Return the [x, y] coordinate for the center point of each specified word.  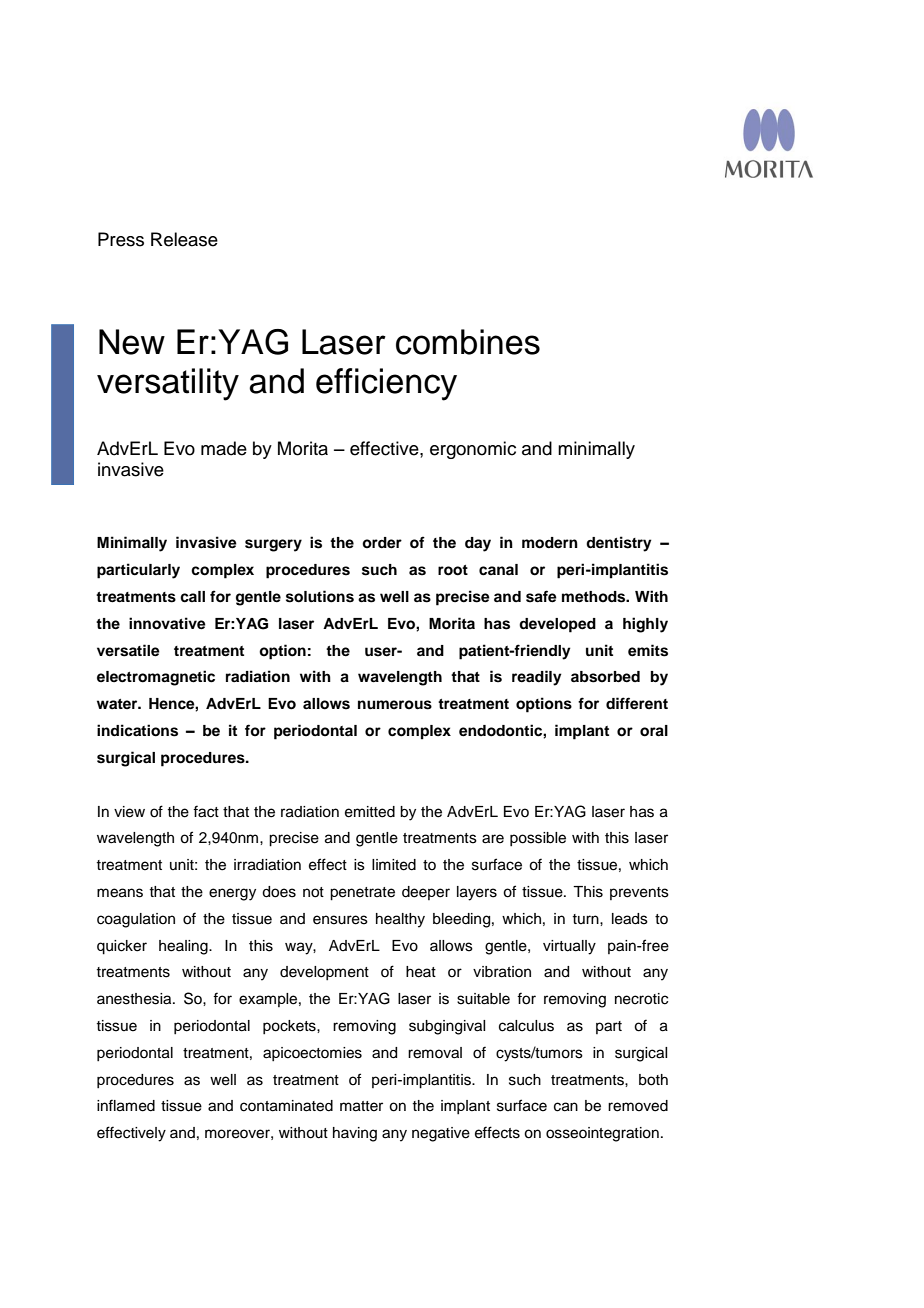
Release [184, 239]
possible [538, 839]
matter [361, 1106]
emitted [370, 812]
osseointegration [602, 1134]
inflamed [126, 1105]
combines [468, 342]
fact [206, 811]
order [382, 543]
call [192, 597]
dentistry [619, 544]
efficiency [386, 384]
